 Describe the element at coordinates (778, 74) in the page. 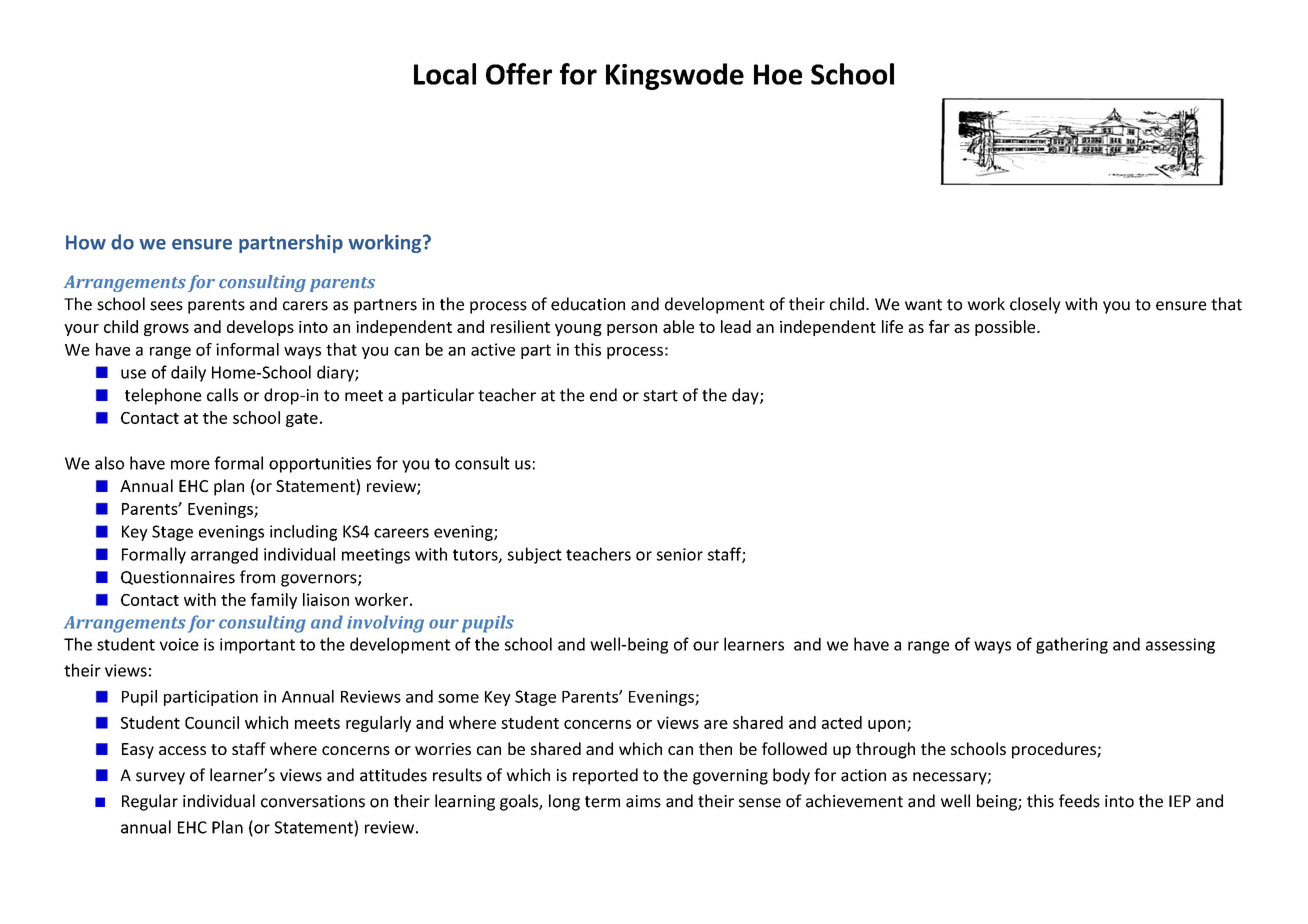

I see `Hoe` at that location.
